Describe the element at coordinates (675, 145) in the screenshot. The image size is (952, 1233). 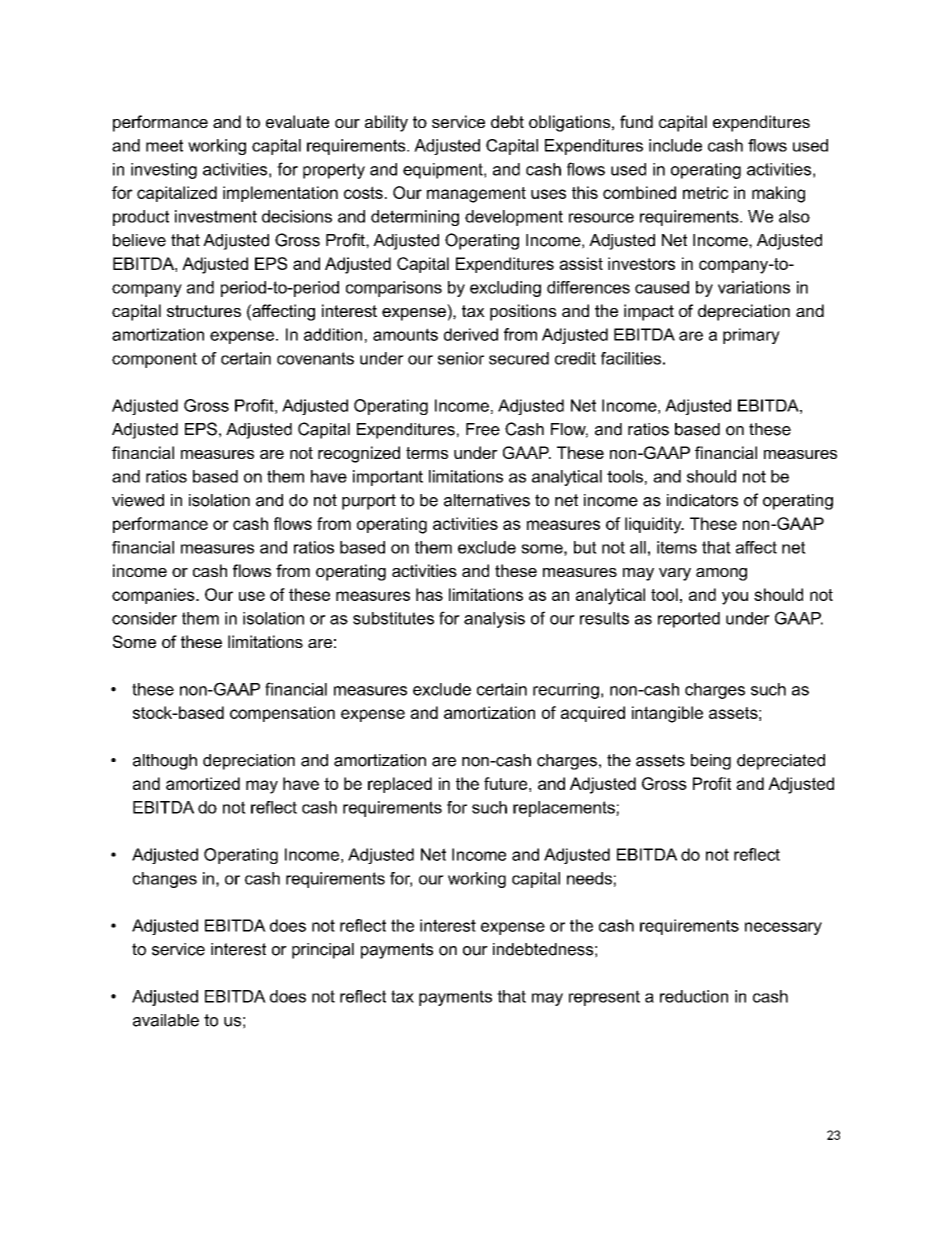
I see `include` at that location.
